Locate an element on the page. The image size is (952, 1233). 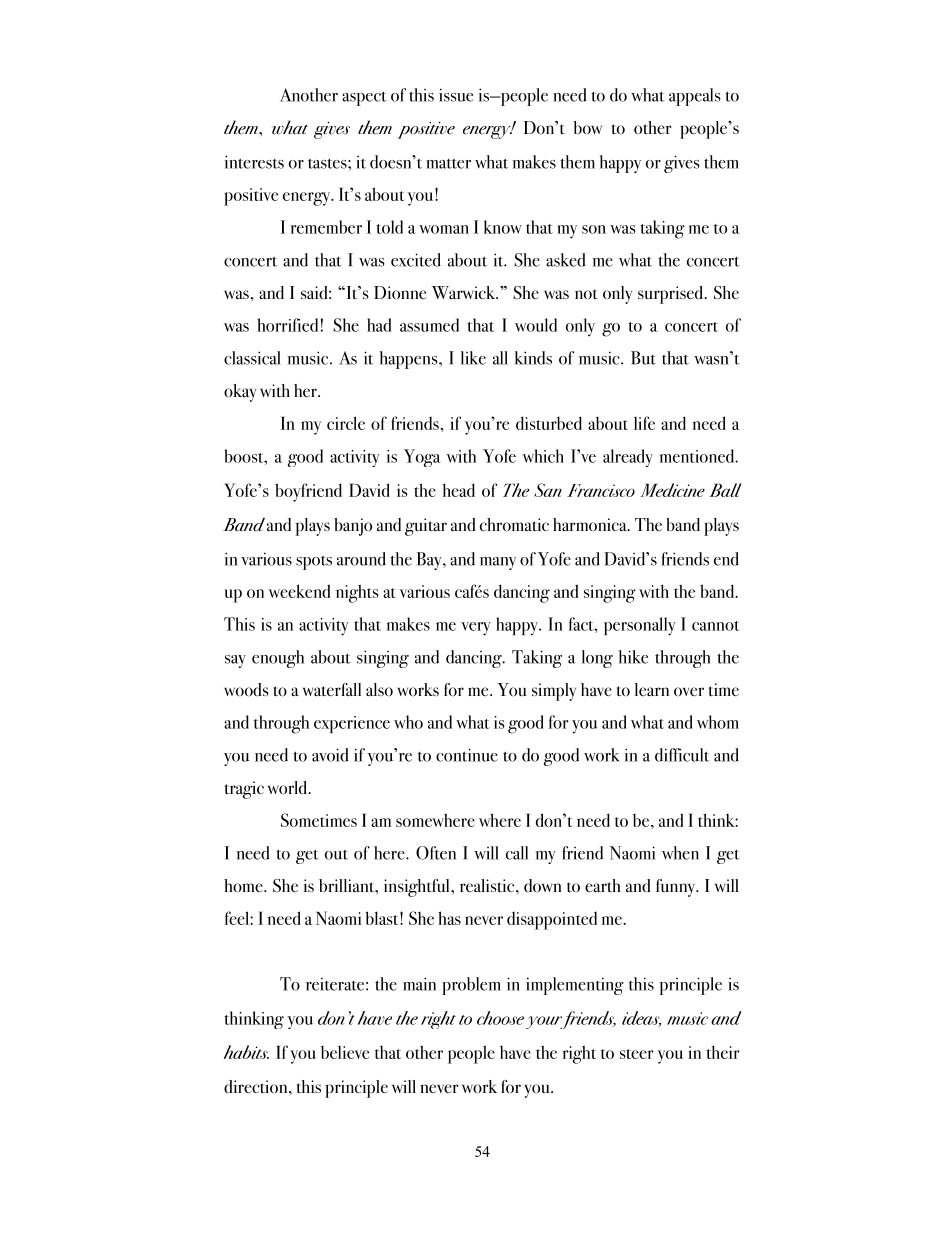
issue is located at coordinates (456, 95).
